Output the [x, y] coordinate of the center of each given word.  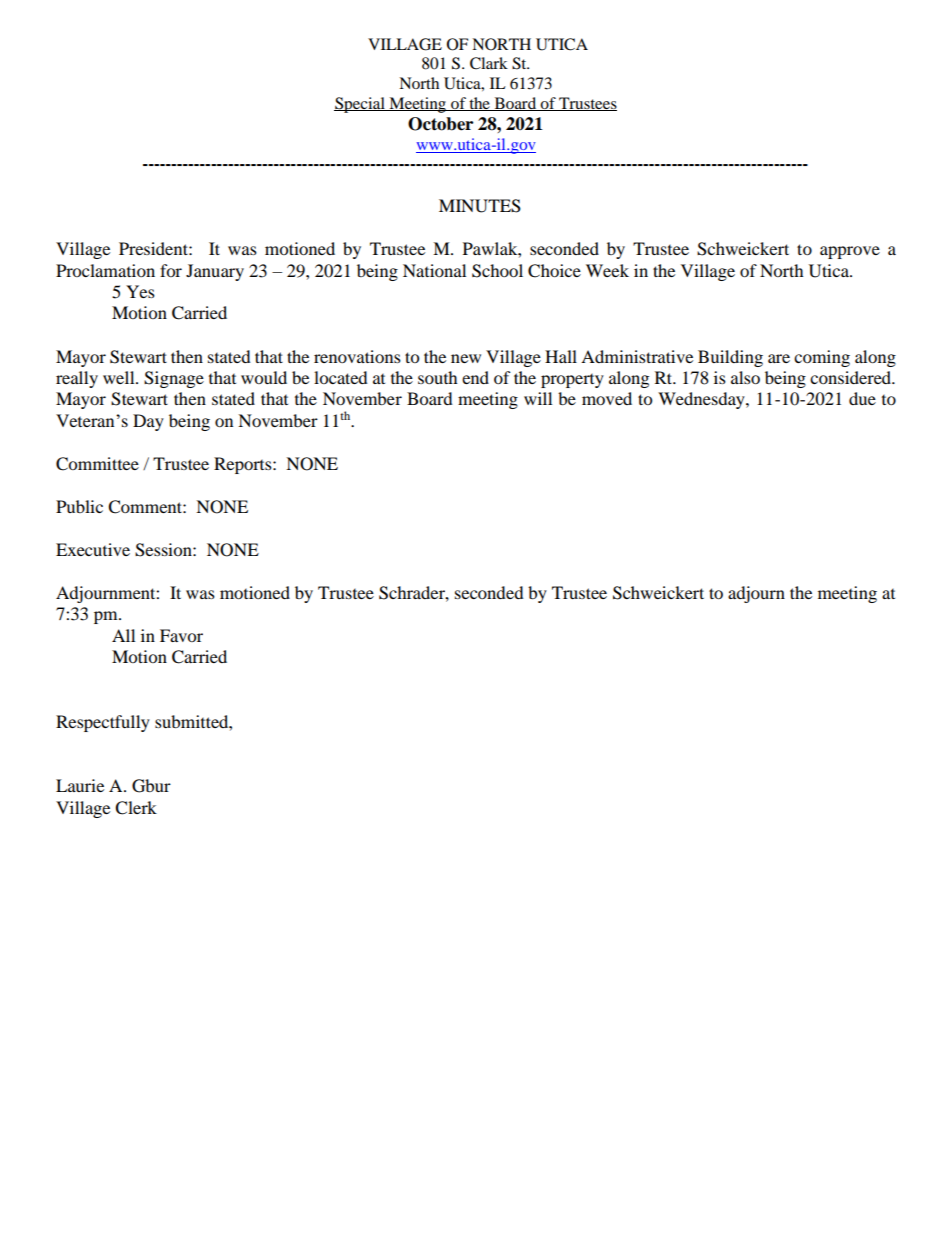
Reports [244, 465]
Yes [140, 291]
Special [360, 105]
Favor [181, 635]
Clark [489, 63]
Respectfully [103, 723]
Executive [93, 549]
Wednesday [702, 400]
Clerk [136, 808]
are [779, 358]
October [440, 124]
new [466, 358]
